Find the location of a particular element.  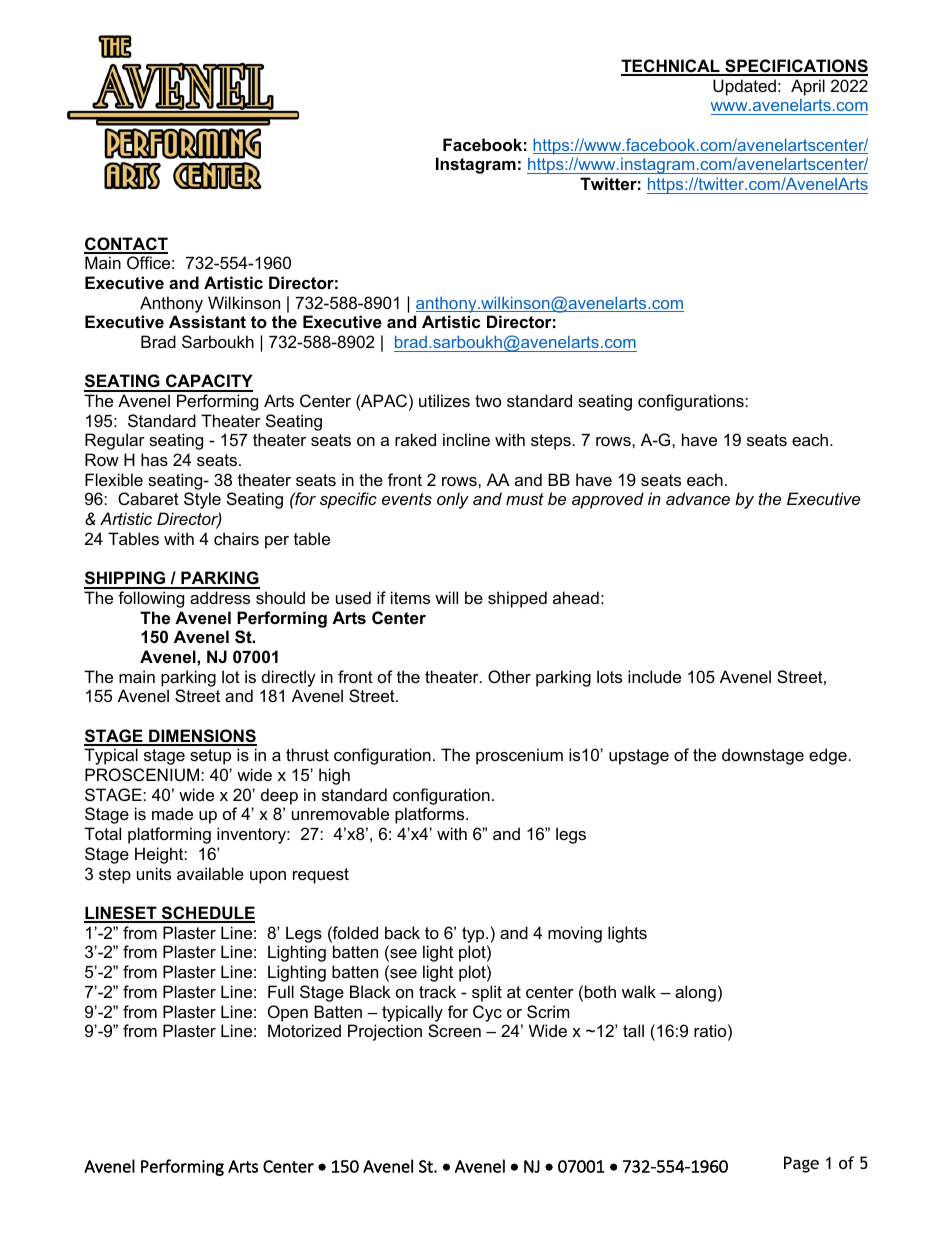

Motorized is located at coordinates (304, 1030).
